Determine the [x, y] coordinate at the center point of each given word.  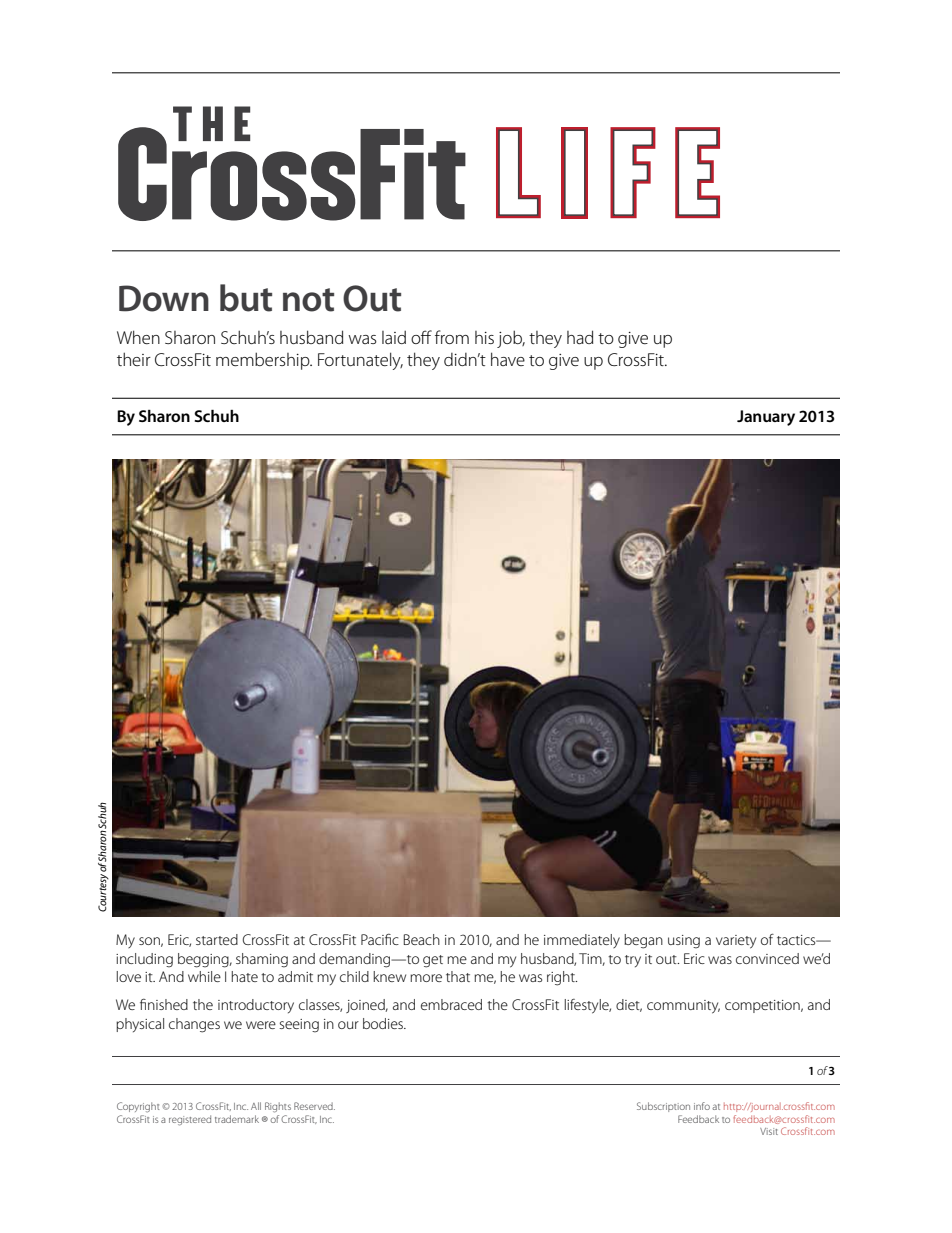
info [702, 1106]
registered [190, 1120]
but [246, 298]
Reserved [314, 1106]
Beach [422, 939]
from [452, 337]
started [217, 939]
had [580, 337]
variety [736, 942]
